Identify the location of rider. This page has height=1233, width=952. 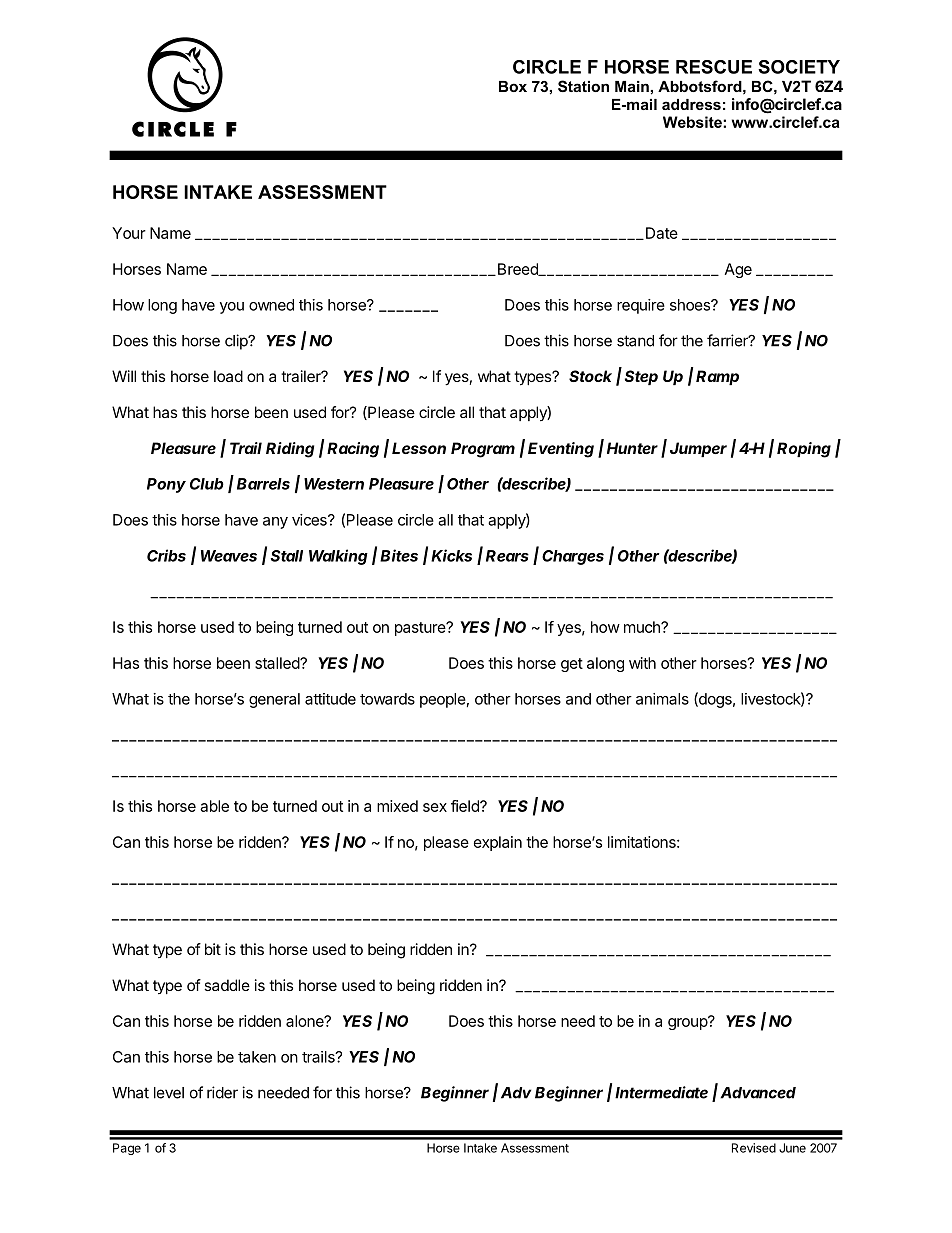
(222, 1092).
